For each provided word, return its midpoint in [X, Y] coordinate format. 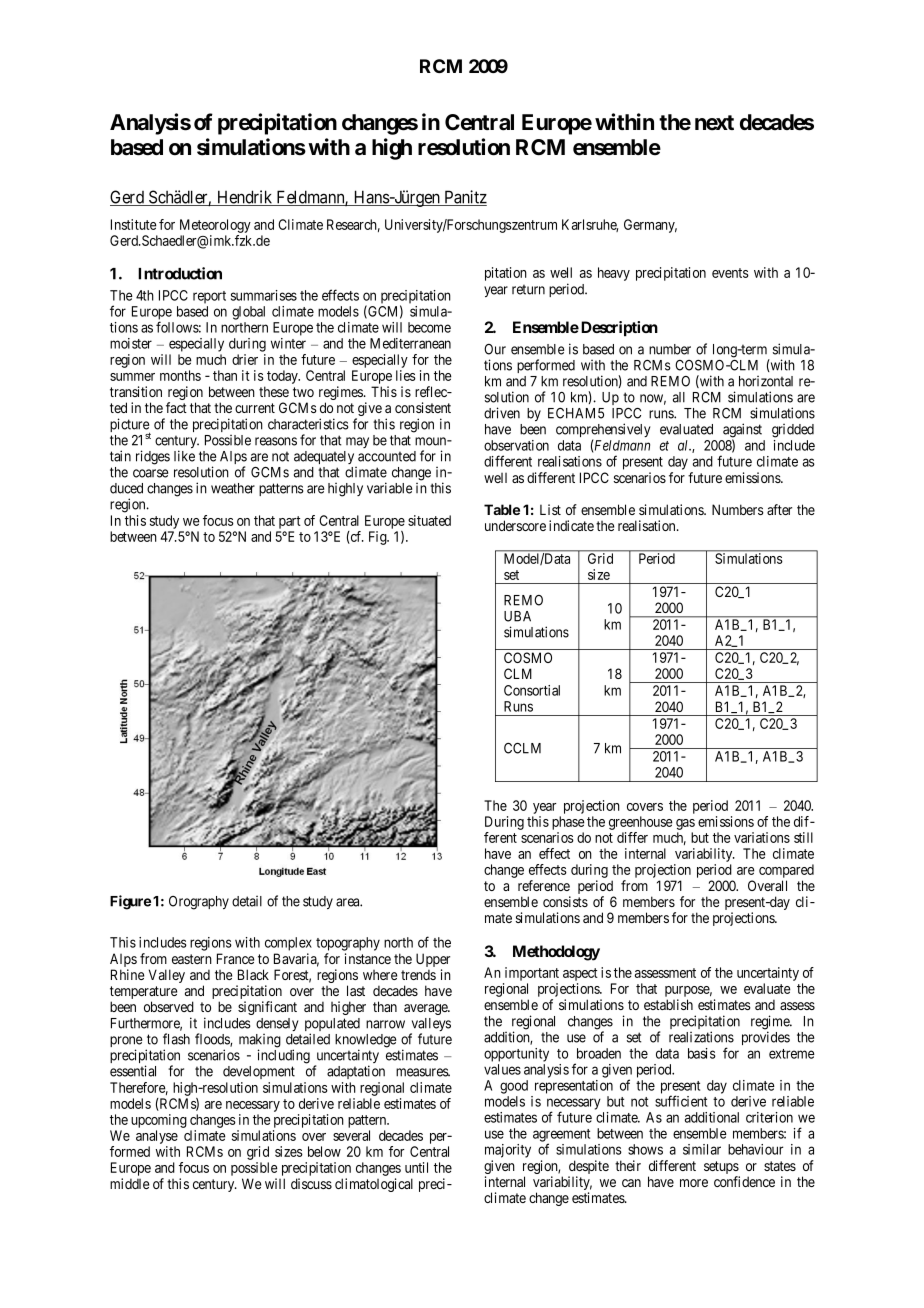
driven [502, 413]
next [714, 123]
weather [233, 488]
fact [176, 407]
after [779, 509]
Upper [433, 961]
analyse [157, 1137]
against [742, 431]
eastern [192, 959]
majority [508, 1151]
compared [786, 872]
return [528, 289]
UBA [517, 616]
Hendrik [245, 198]
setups [722, 1169]
